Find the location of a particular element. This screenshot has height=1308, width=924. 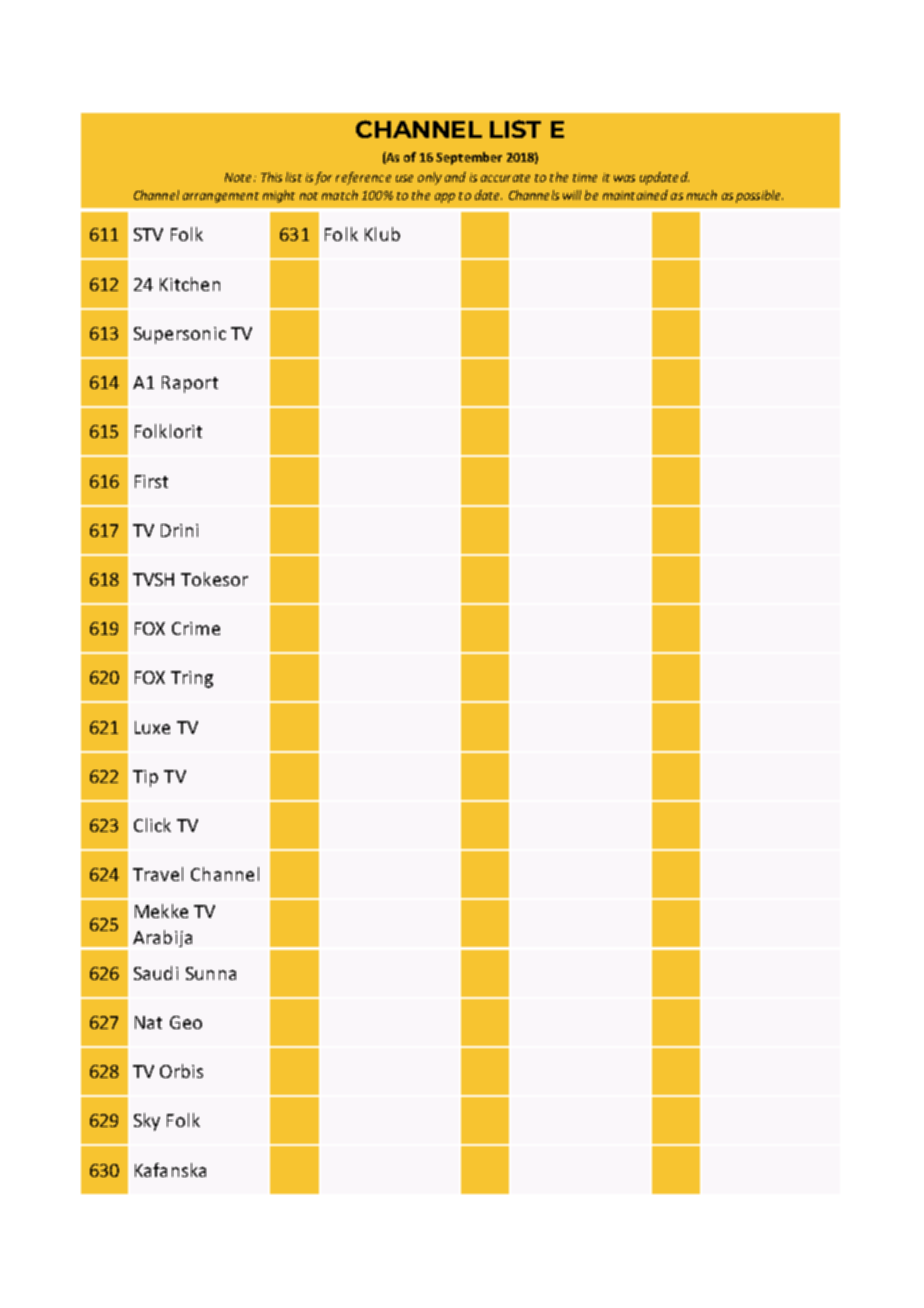

Sunna is located at coordinates (211, 973).
